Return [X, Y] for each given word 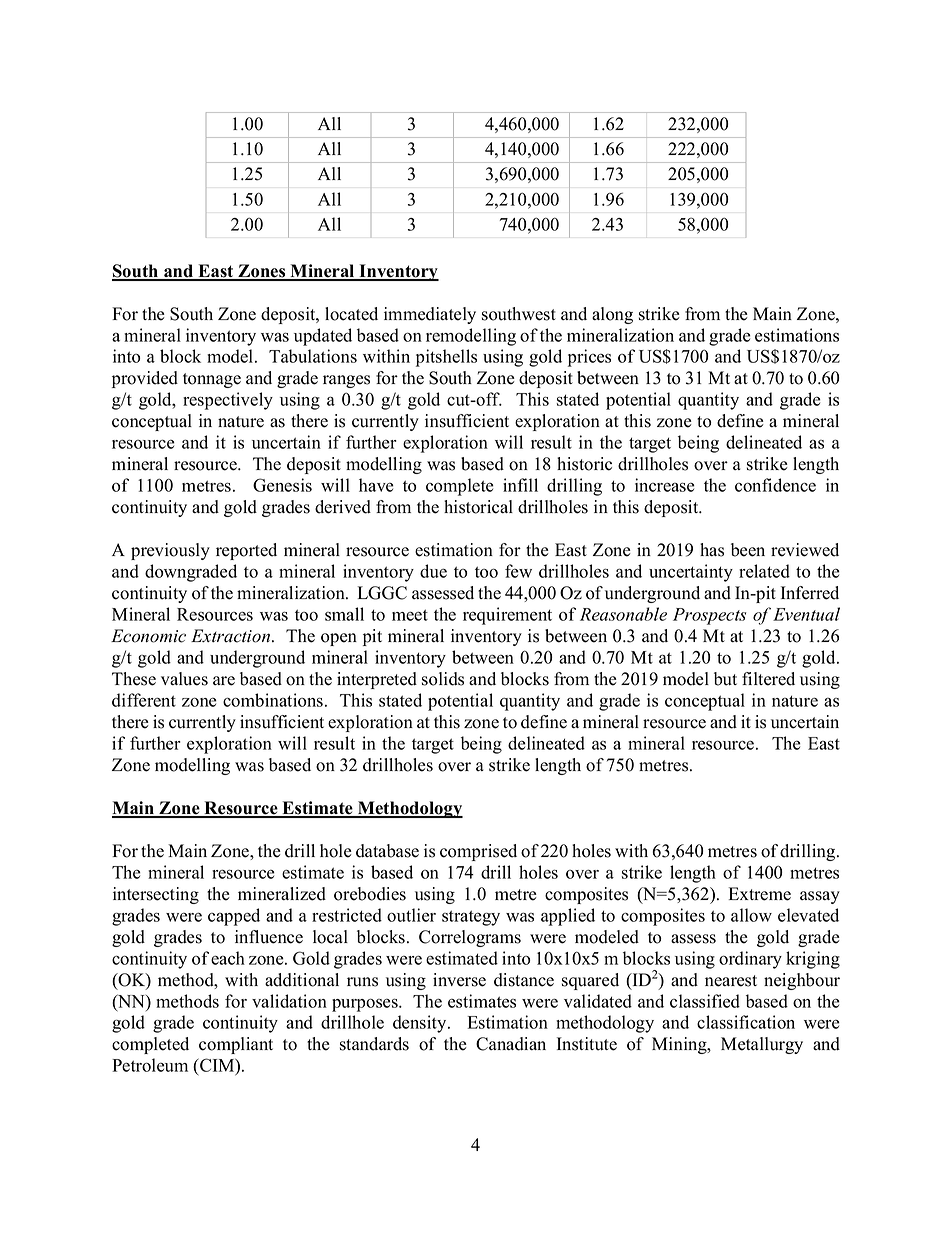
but [725, 679]
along [612, 315]
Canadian [511, 1044]
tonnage [212, 380]
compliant [236, 1045]
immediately [430, 315]
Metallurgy [762, 1045]
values [184, 679]
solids [443, 679]
